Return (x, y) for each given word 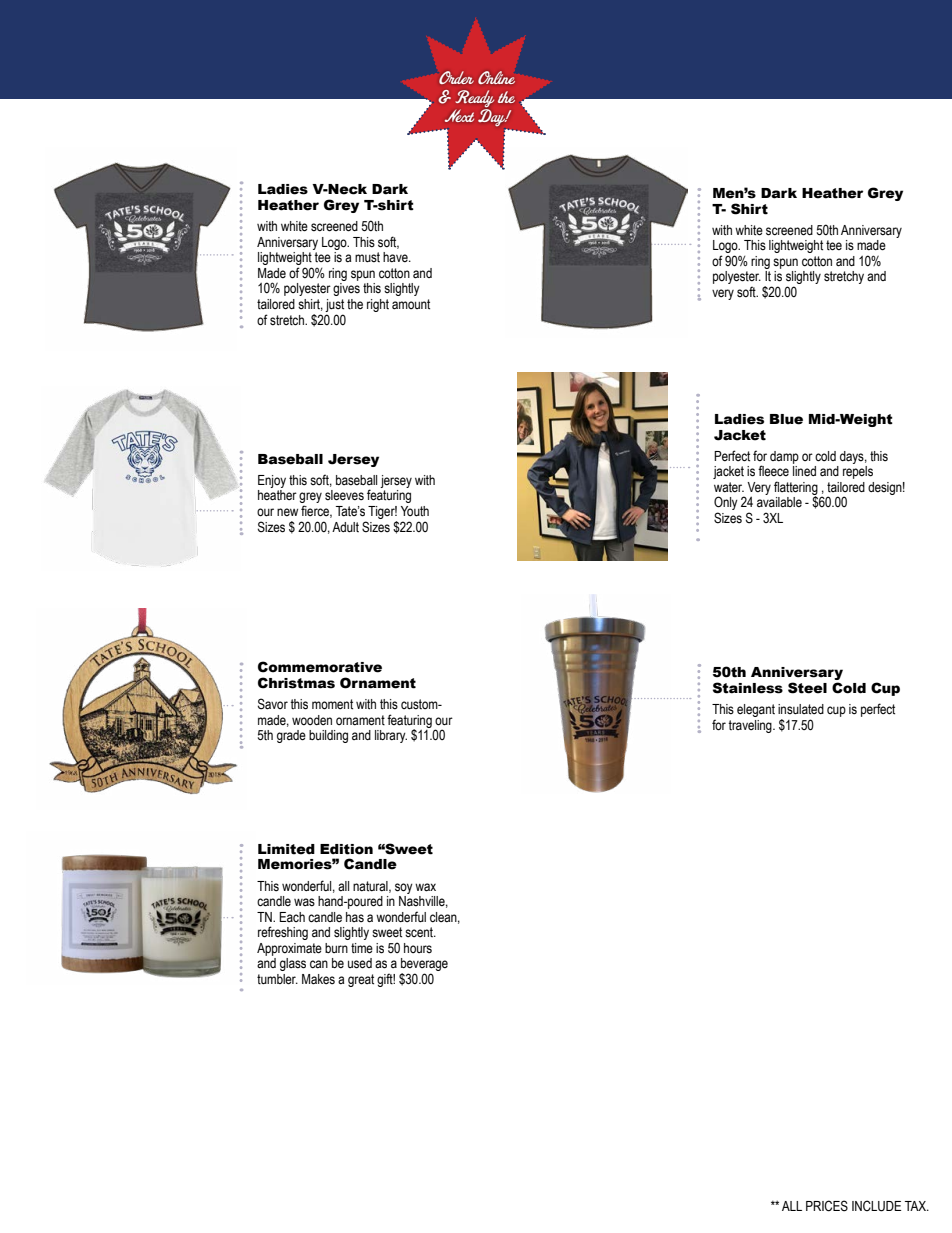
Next (459, 115)
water (729, 487)
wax (425, 887)
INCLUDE (876, 1206)
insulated (801, 709)
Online (496, 77)
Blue (786, 419)
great (361, 980)
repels (858, 472)
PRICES (827, 1206)
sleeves (344, 495)
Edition (346, 849)
